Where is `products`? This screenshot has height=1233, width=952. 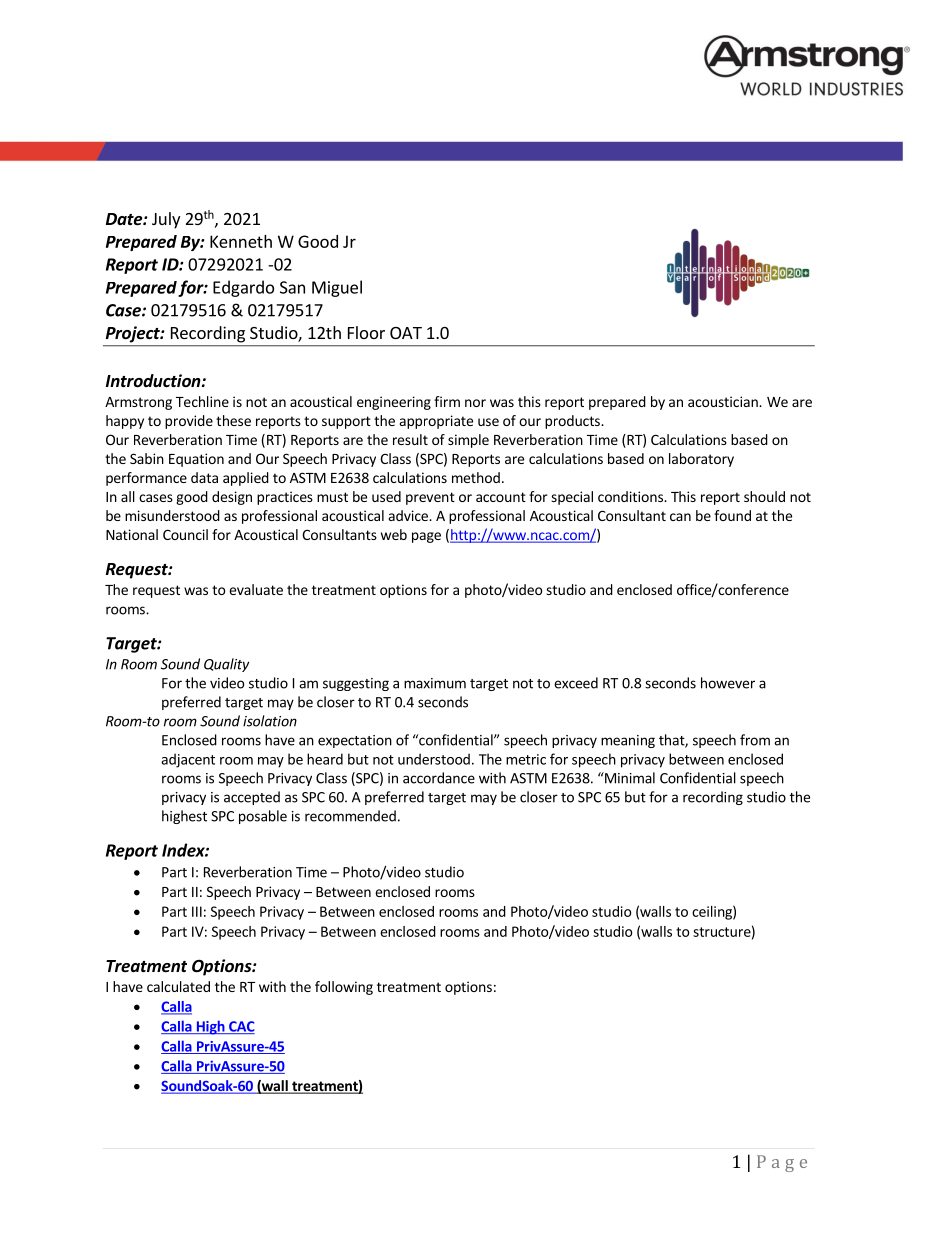
products is located at coordinates (573, 422).
